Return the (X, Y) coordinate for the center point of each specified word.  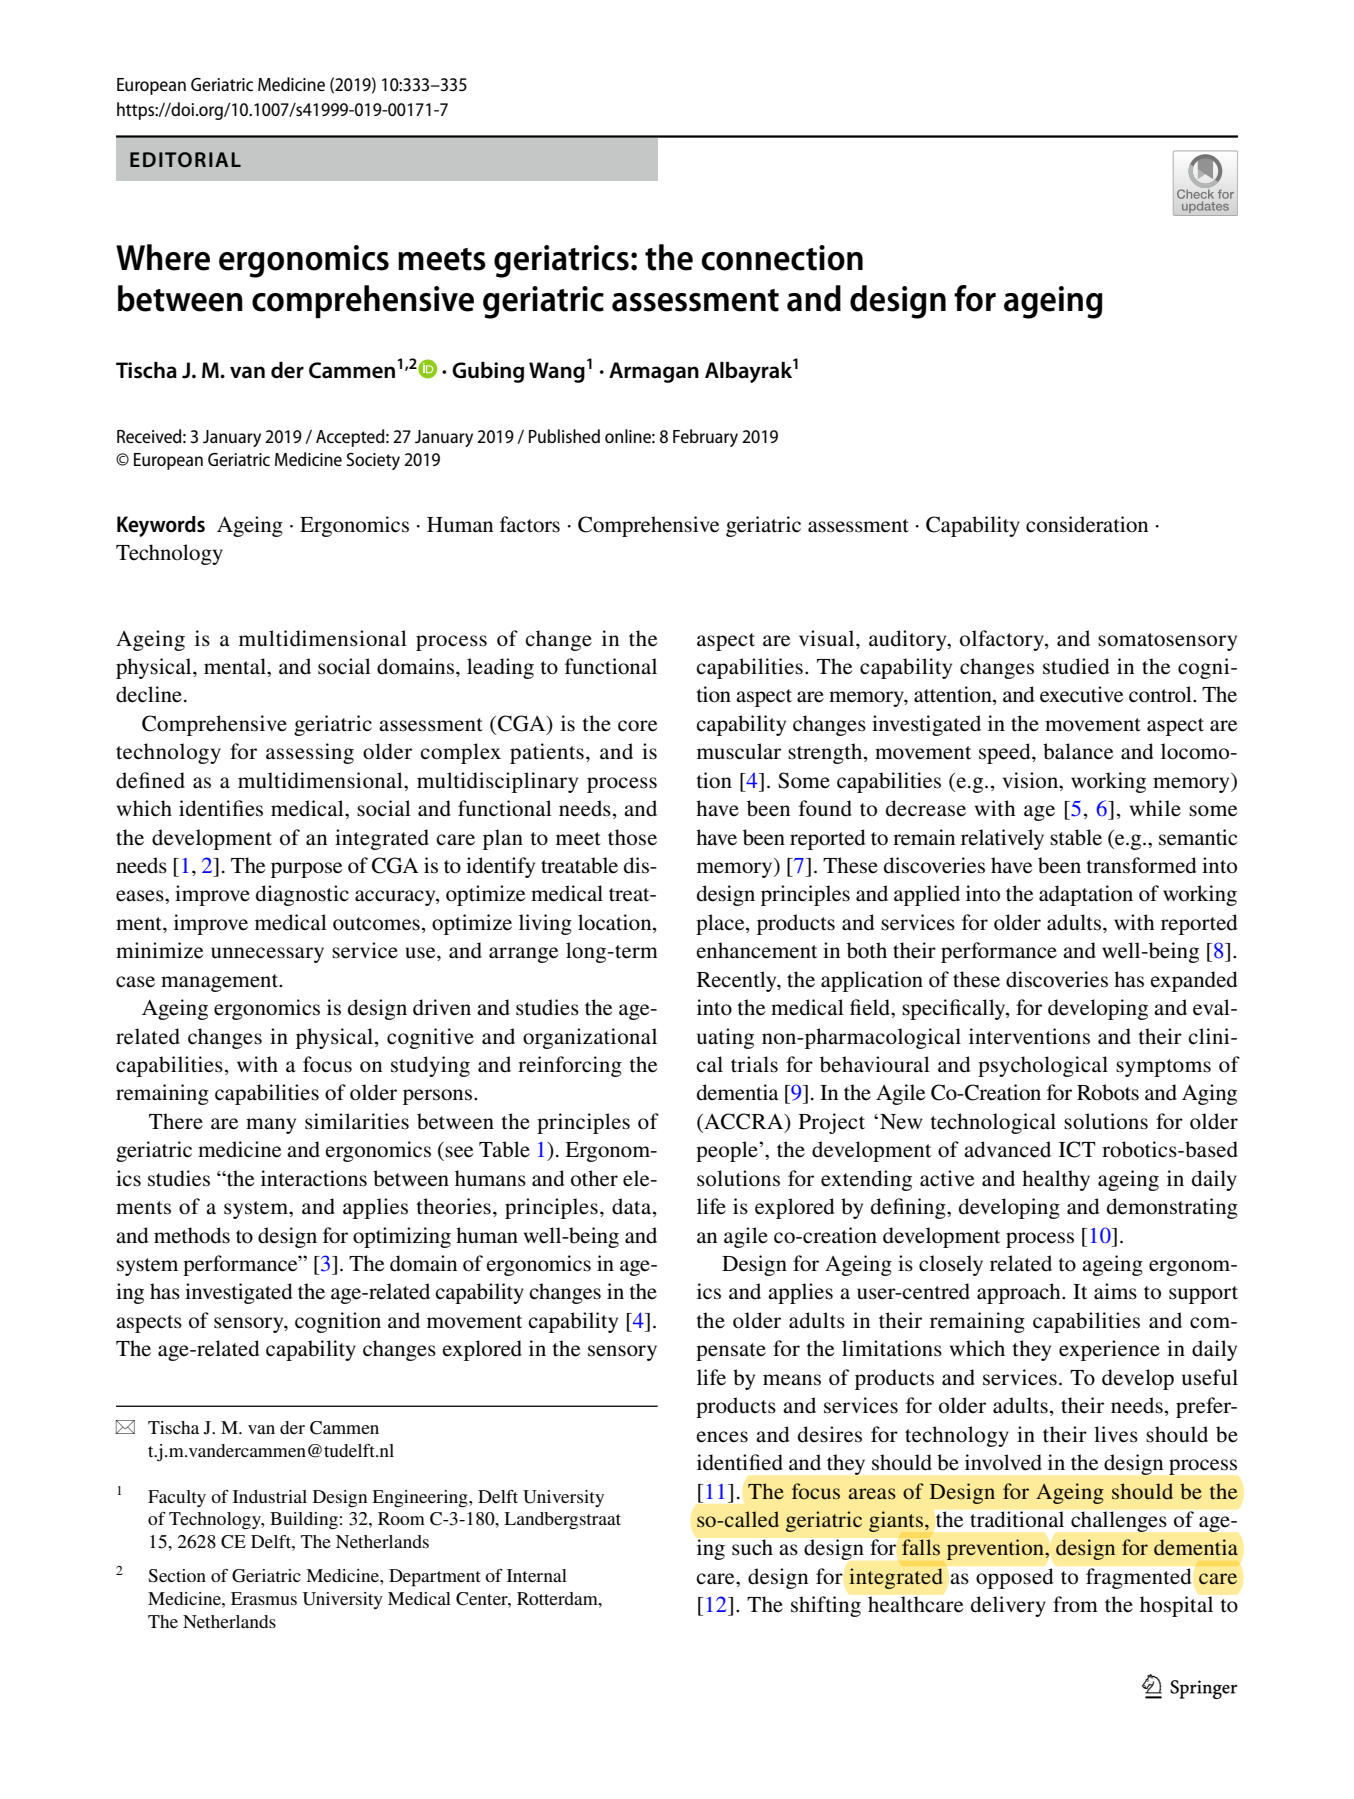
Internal (537, 1575)
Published (564, 436)
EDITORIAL (185, 159)
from (1075, 1604)
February (705, 438)
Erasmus (264, 1598)
